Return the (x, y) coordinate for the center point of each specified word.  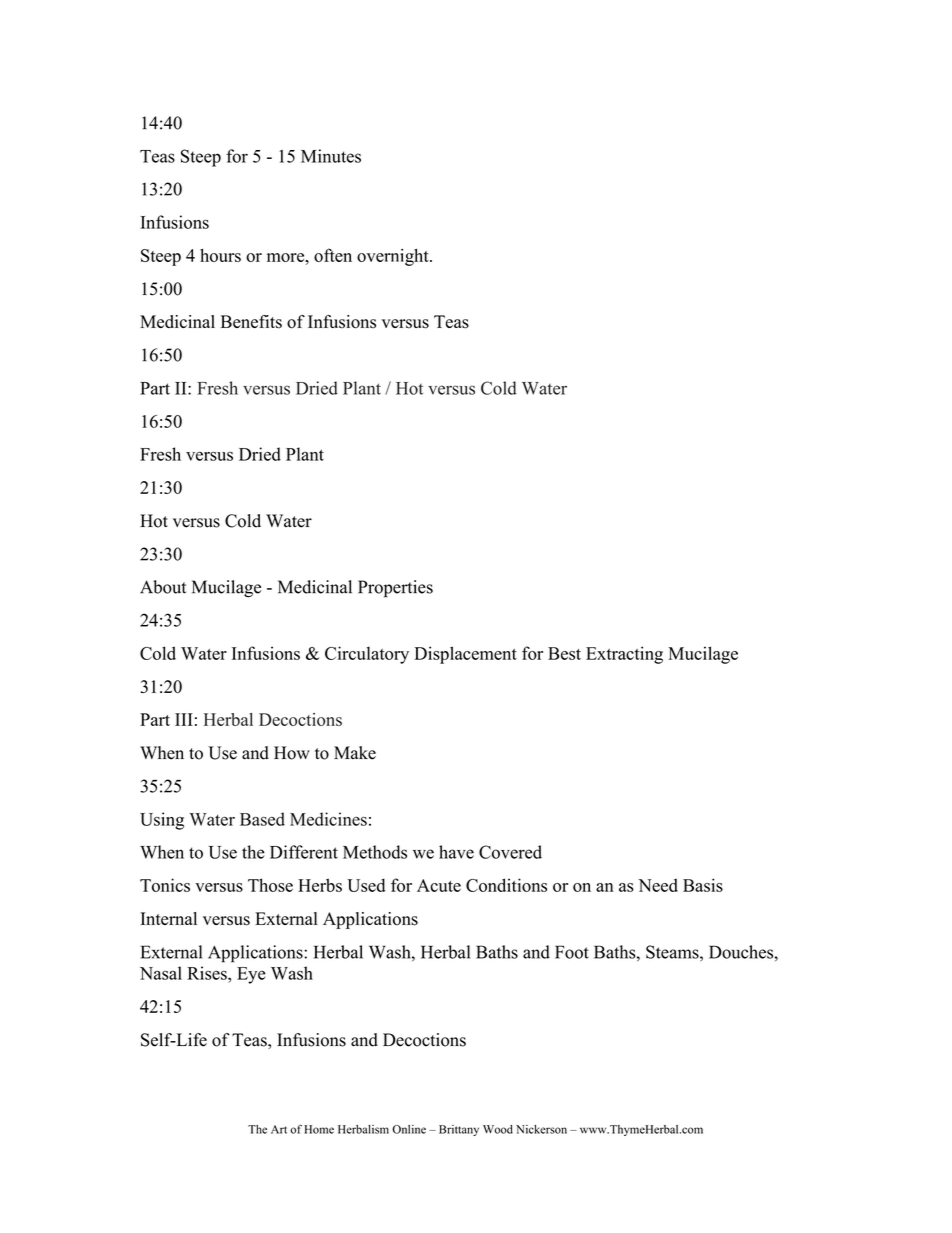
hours (220, 255)
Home (319, 1129)
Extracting (624, 655)
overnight (394, 257)
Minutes (331, 156)
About (163, 587)
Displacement (465, 655)
